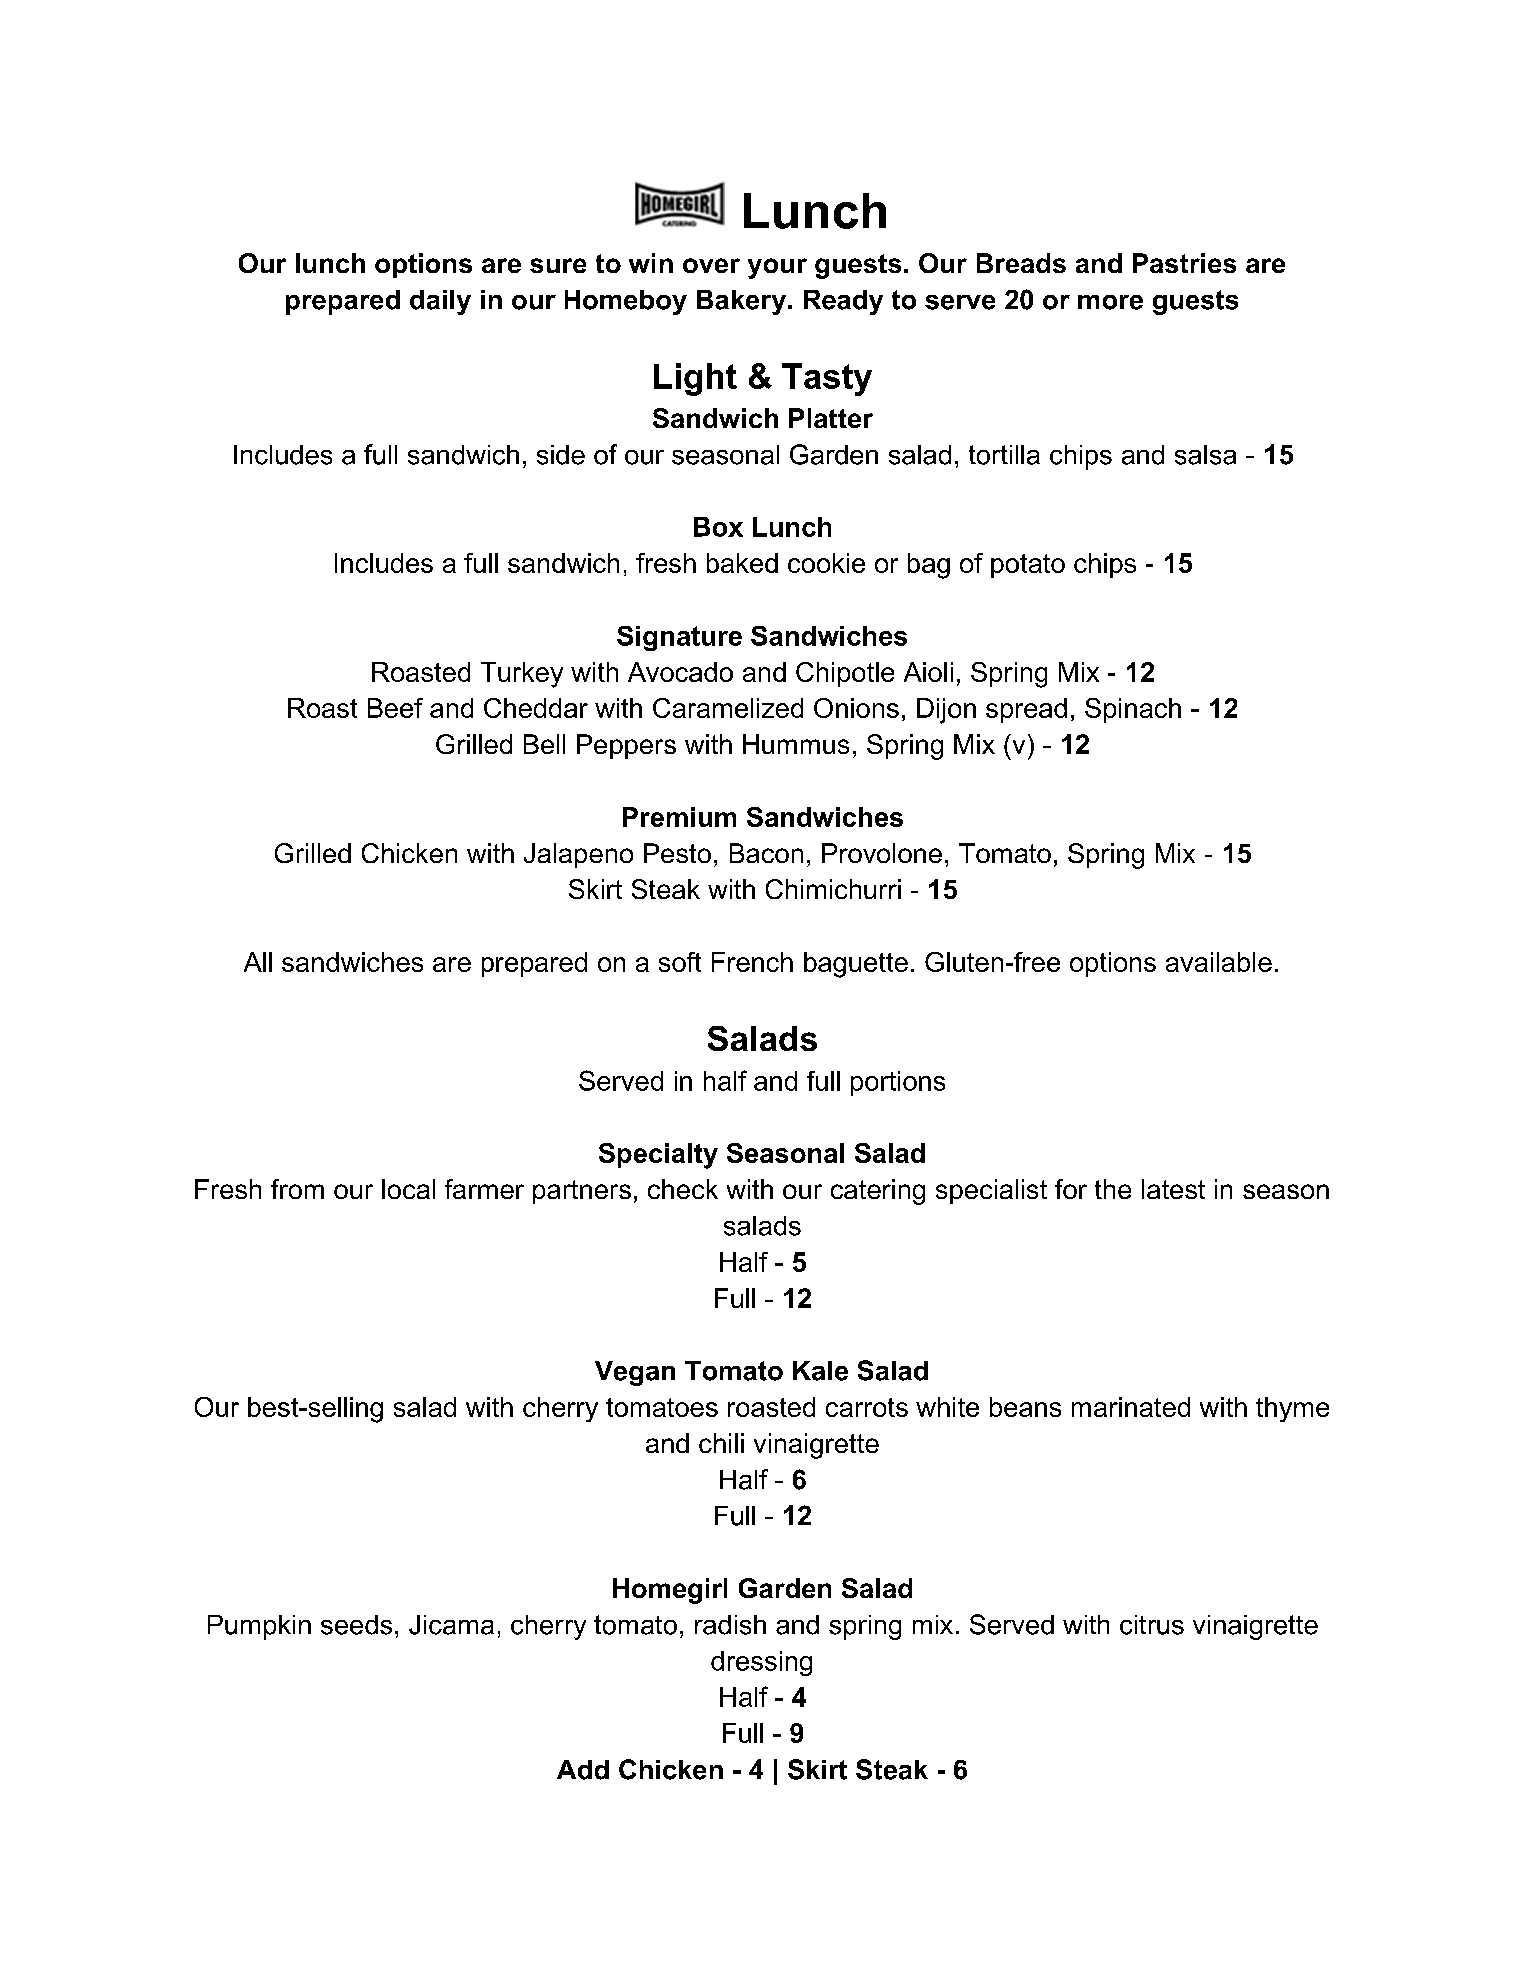  Describe the element at coordinates (356, 1625) in the screenshot. I see `seeds` at that location.
